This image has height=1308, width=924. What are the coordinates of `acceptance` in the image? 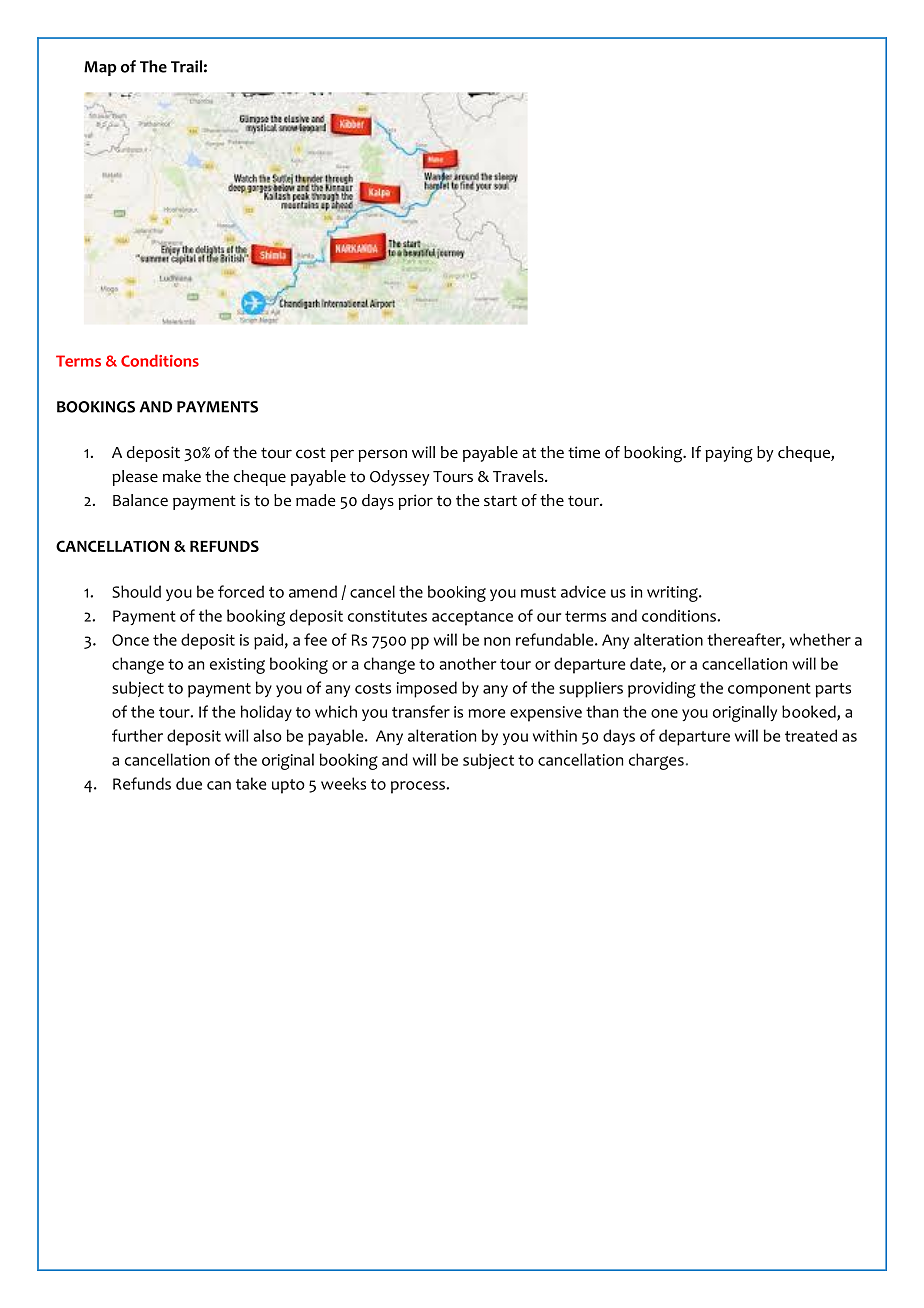 It's located at (472, 618).
